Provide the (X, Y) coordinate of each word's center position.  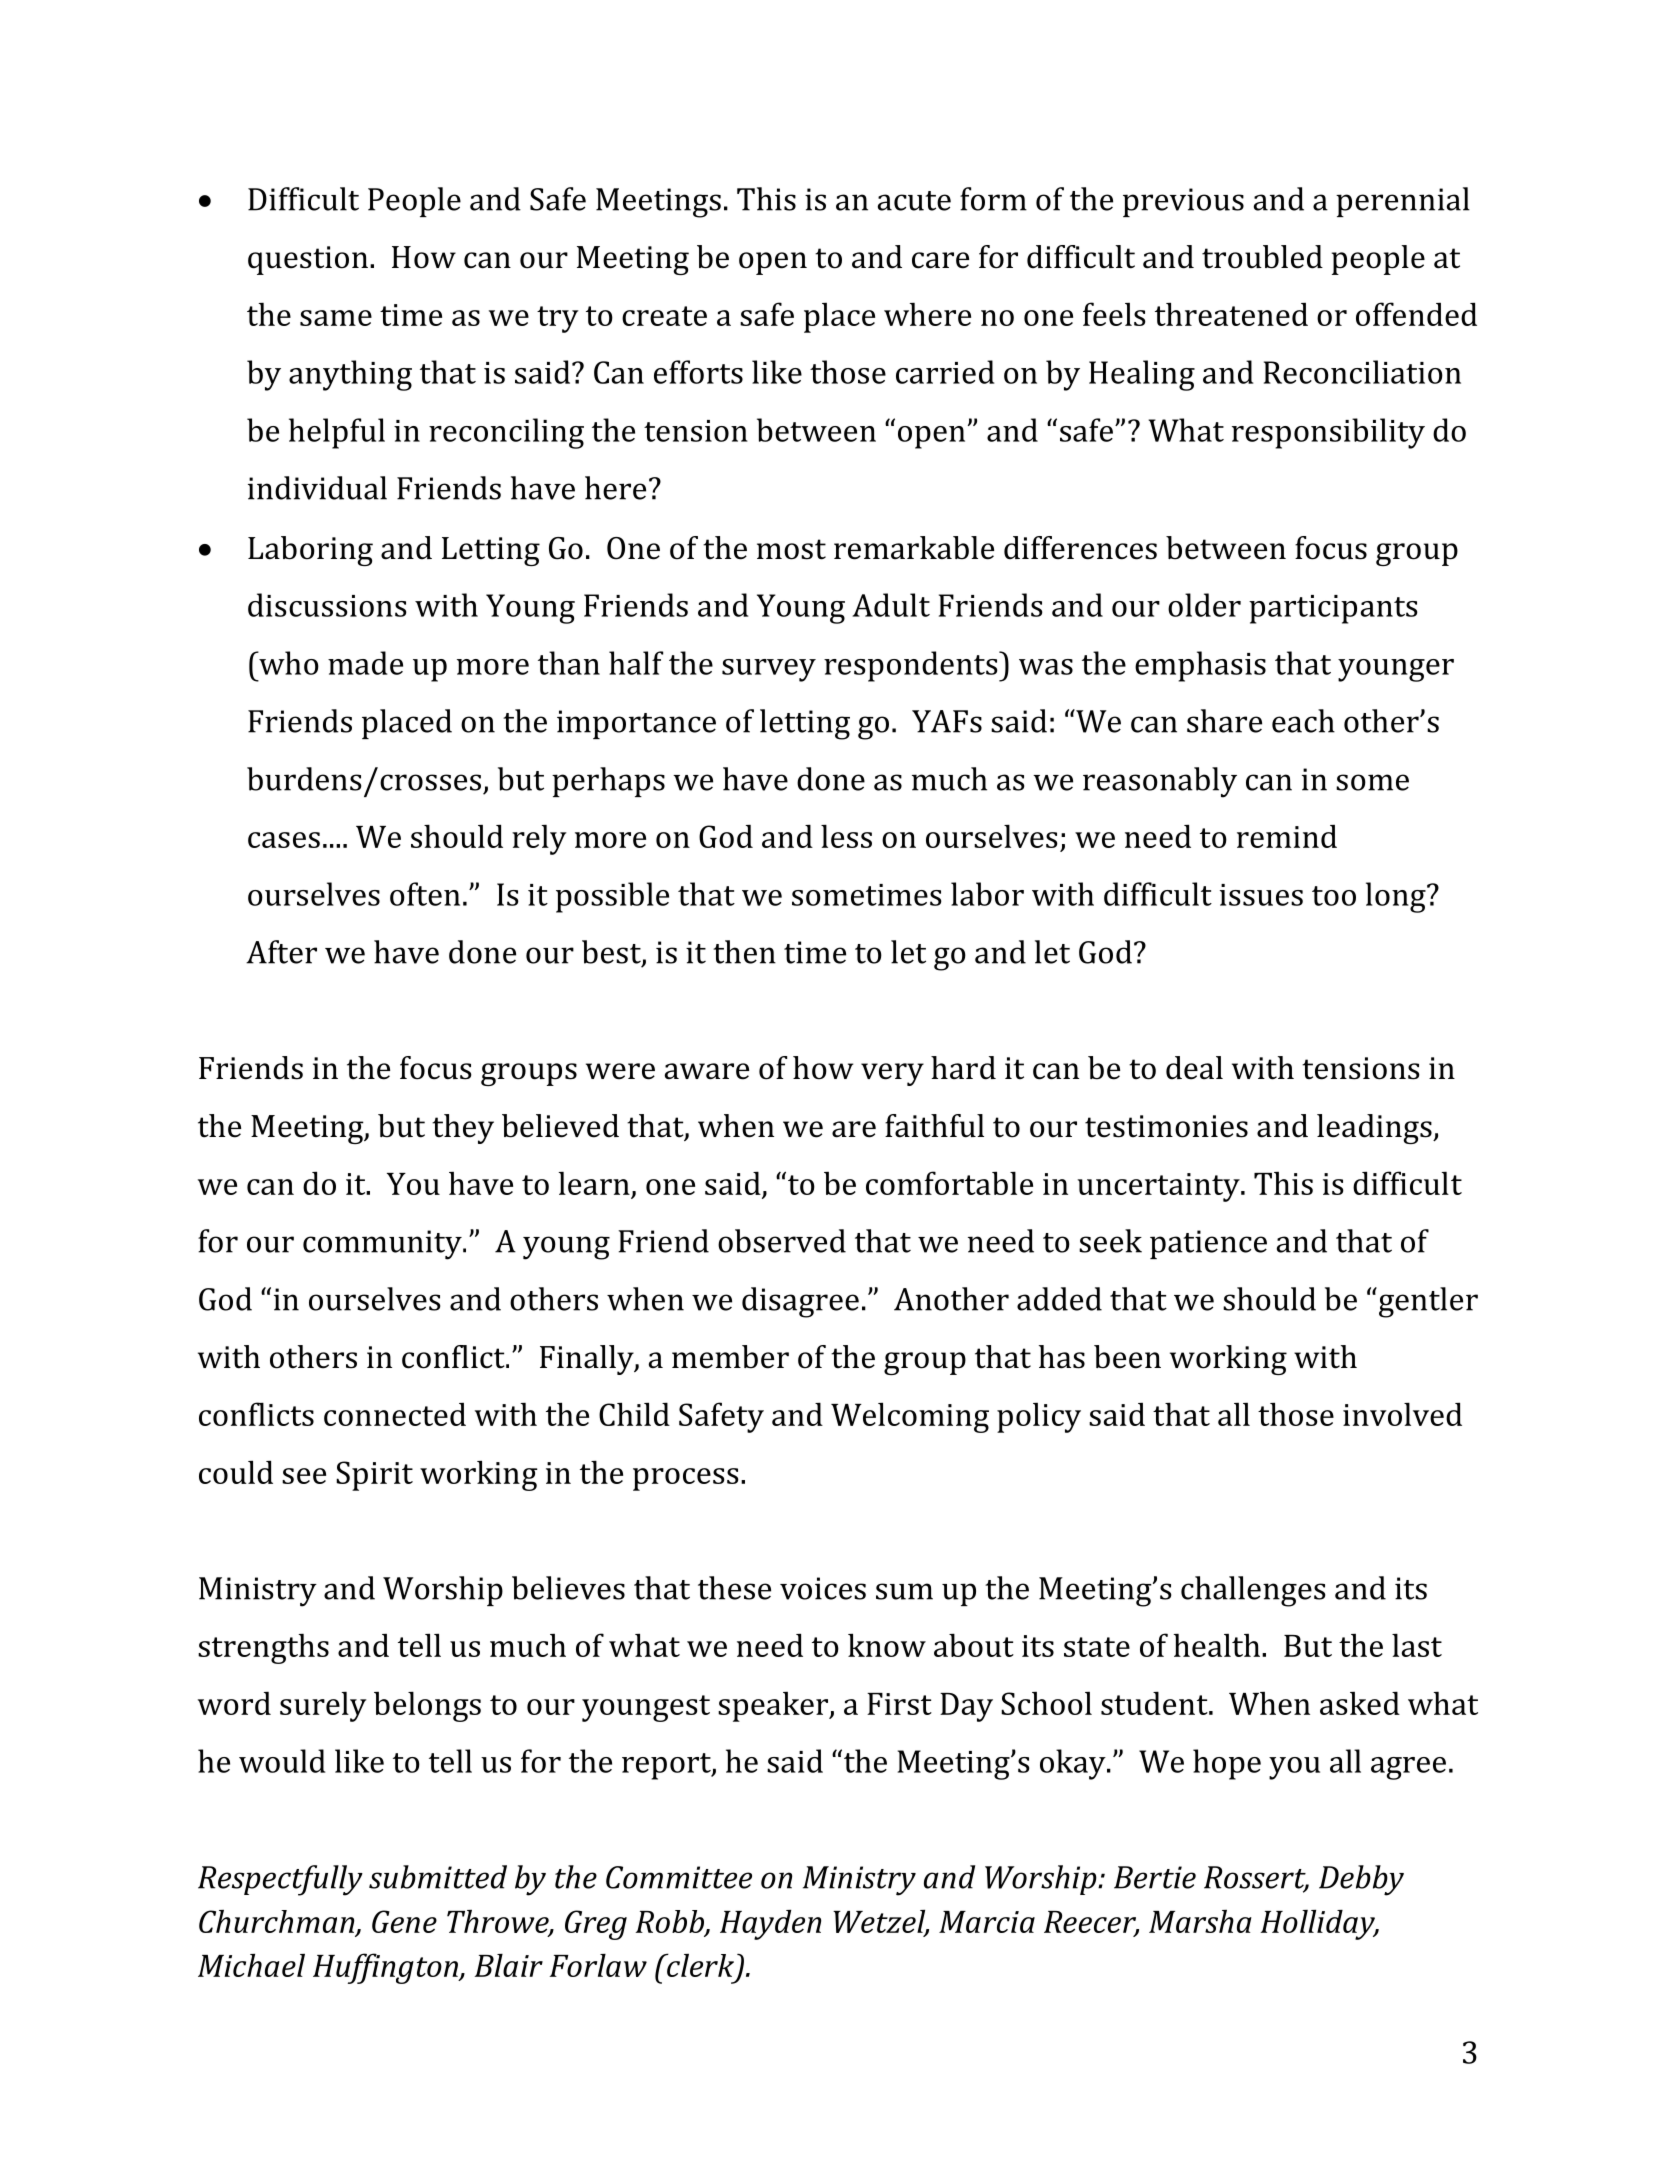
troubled (1262, 257)
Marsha (1200, 1921)
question (308, 260)
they (463, 1129)
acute (914, 201)
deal (1194, 1068)
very (892, 1074)
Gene (404, 1921)
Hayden (770, 1925)
